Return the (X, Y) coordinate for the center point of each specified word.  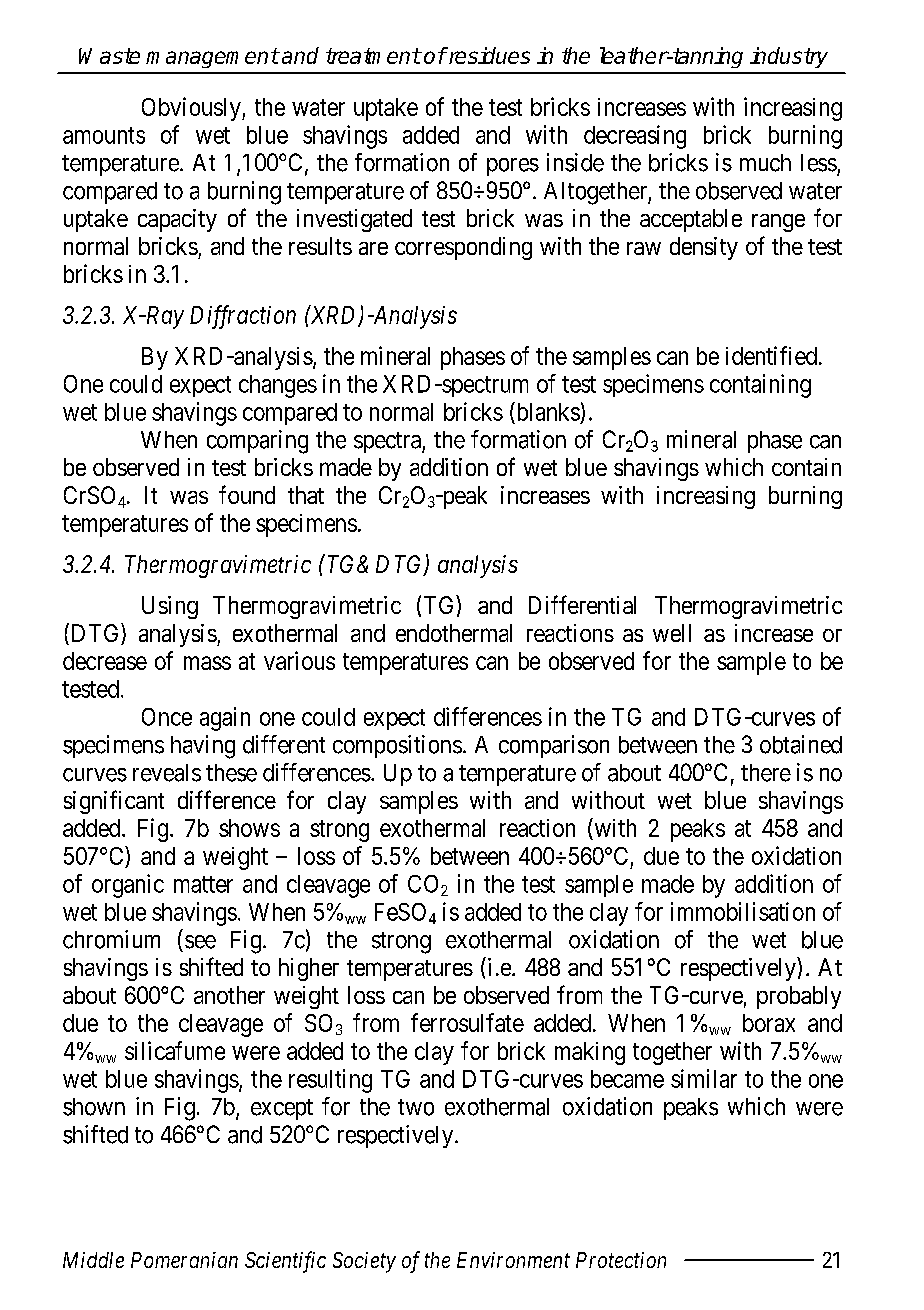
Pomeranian (184, 1260)
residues (488, 55)
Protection (621, 1260)
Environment (513, 1260)
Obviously (192, 109)
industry (789, 57)
